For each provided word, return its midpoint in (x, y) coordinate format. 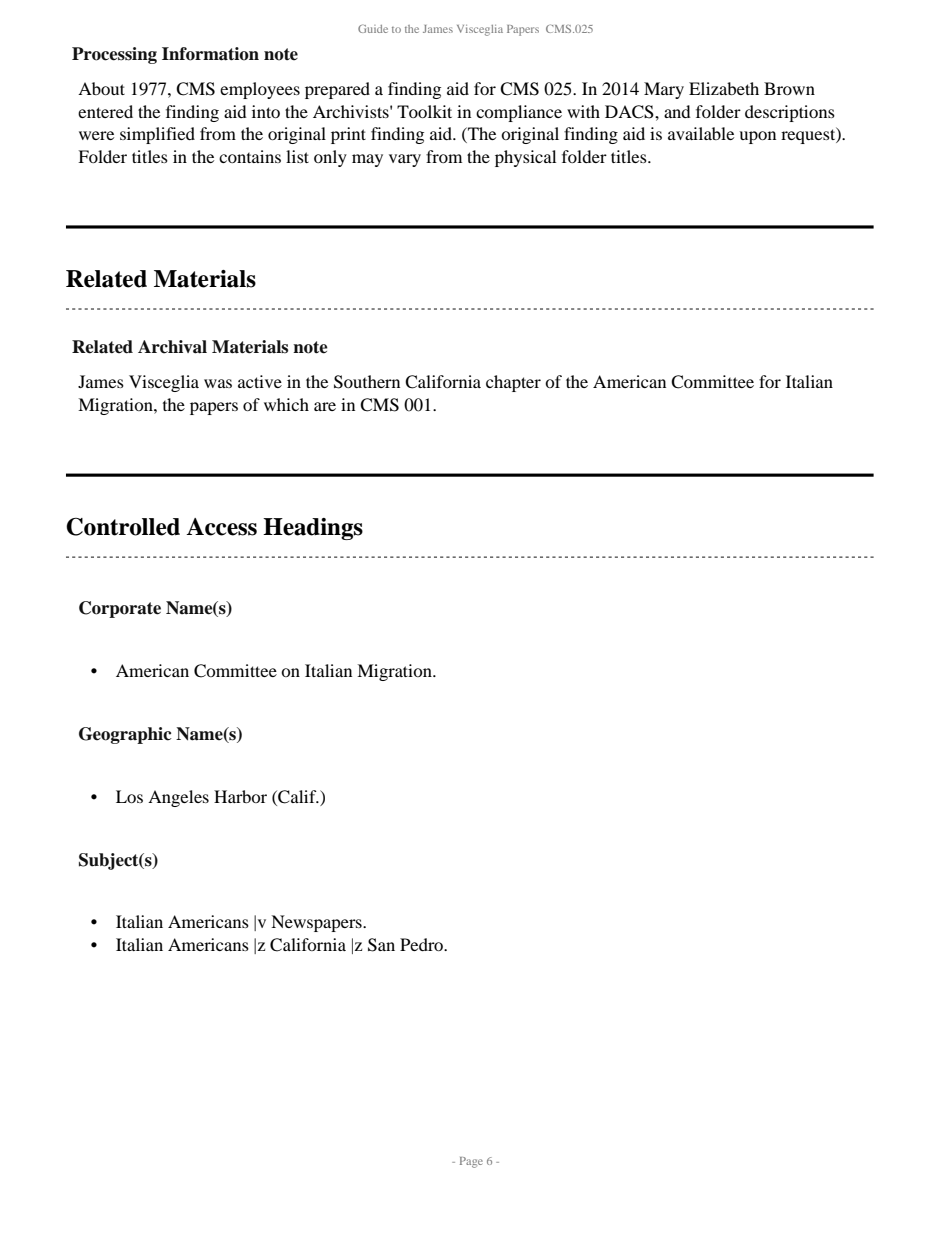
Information (210, 54)
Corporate (120, 609)
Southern (367, 382)
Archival (172, 347)
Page (471, 1162)
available (701, 133)
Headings (313, 529)
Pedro (422, 944)
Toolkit (424, 111)
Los (129, 796)
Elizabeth (724, 88)
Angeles (178, 798)
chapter (513, 383)
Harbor (240, 796)
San (381, 945)
